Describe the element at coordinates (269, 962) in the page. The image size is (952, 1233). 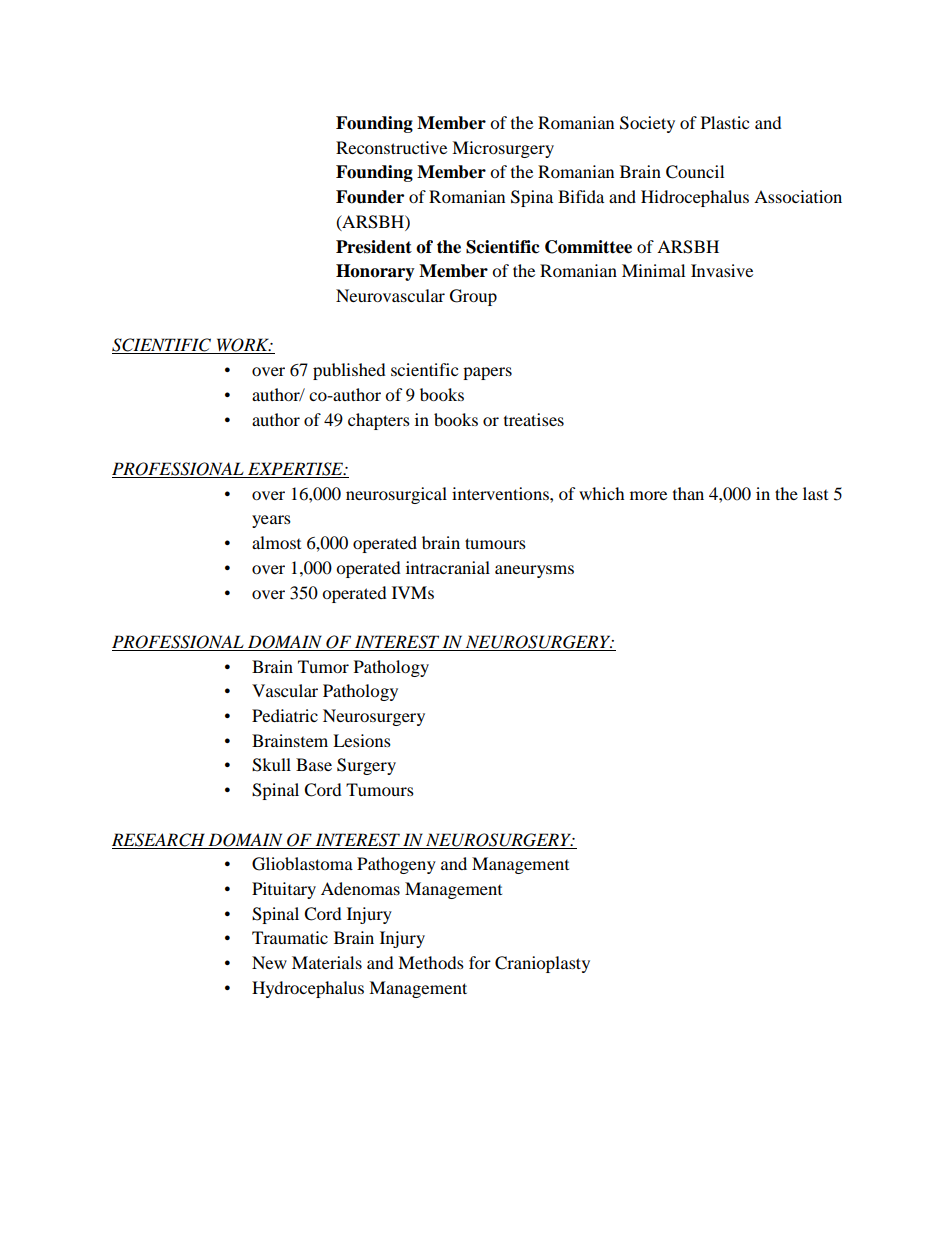
I see `New` at that location.
